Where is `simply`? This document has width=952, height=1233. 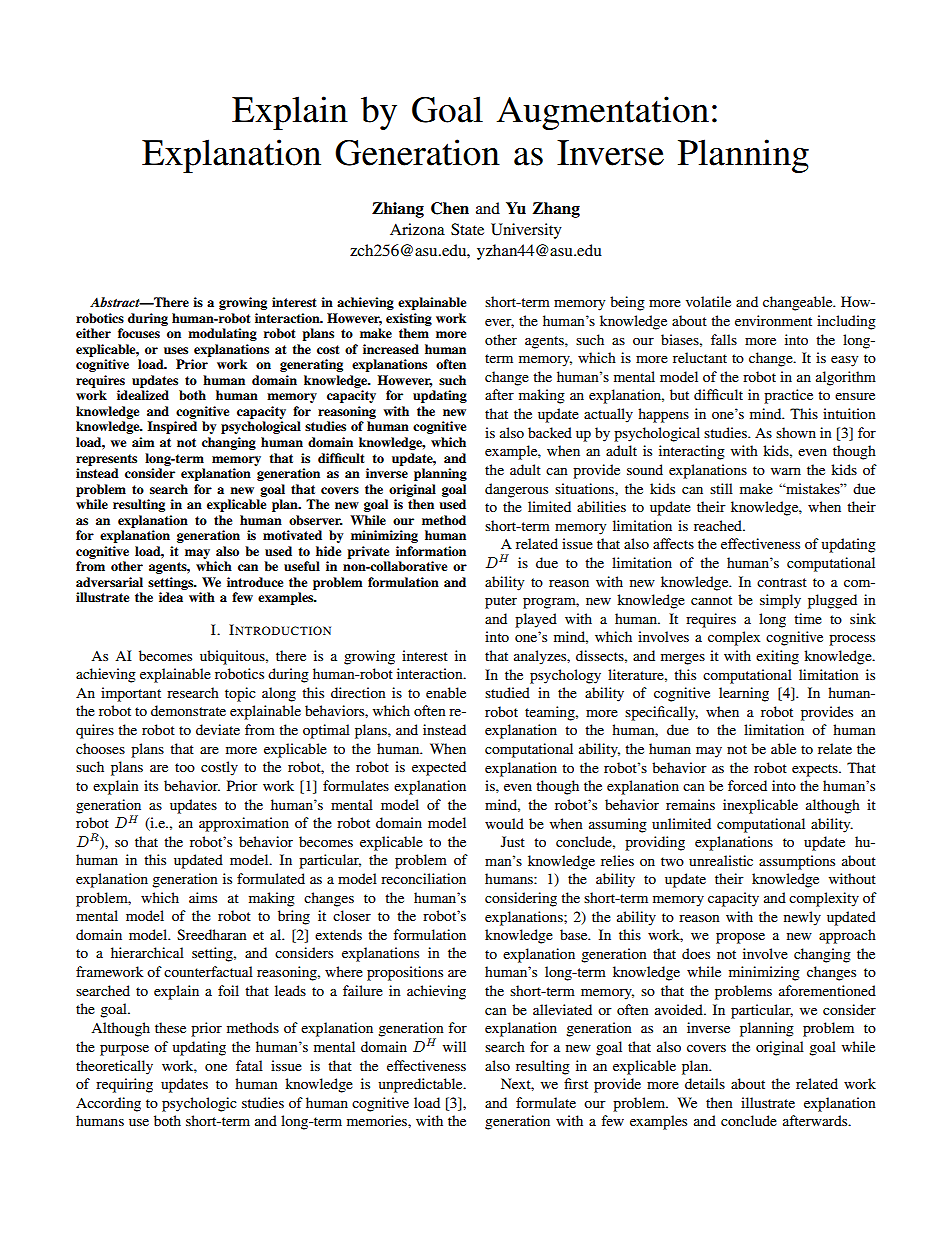
simply is located at coordinates (780, 601).
